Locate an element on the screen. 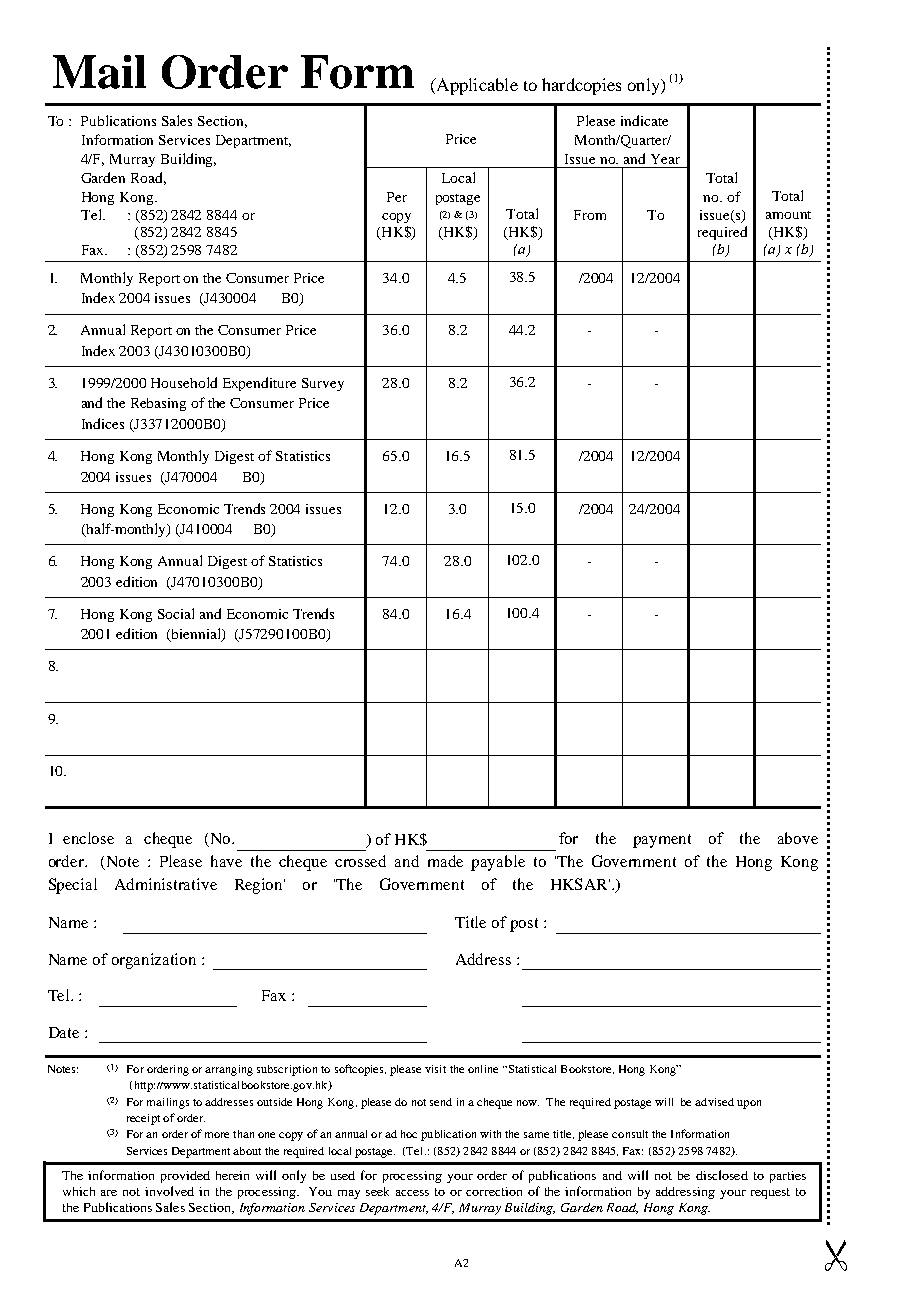 The width and height of the screenshot is (924, 1308). indicate is located at coordinates (644, 120).
